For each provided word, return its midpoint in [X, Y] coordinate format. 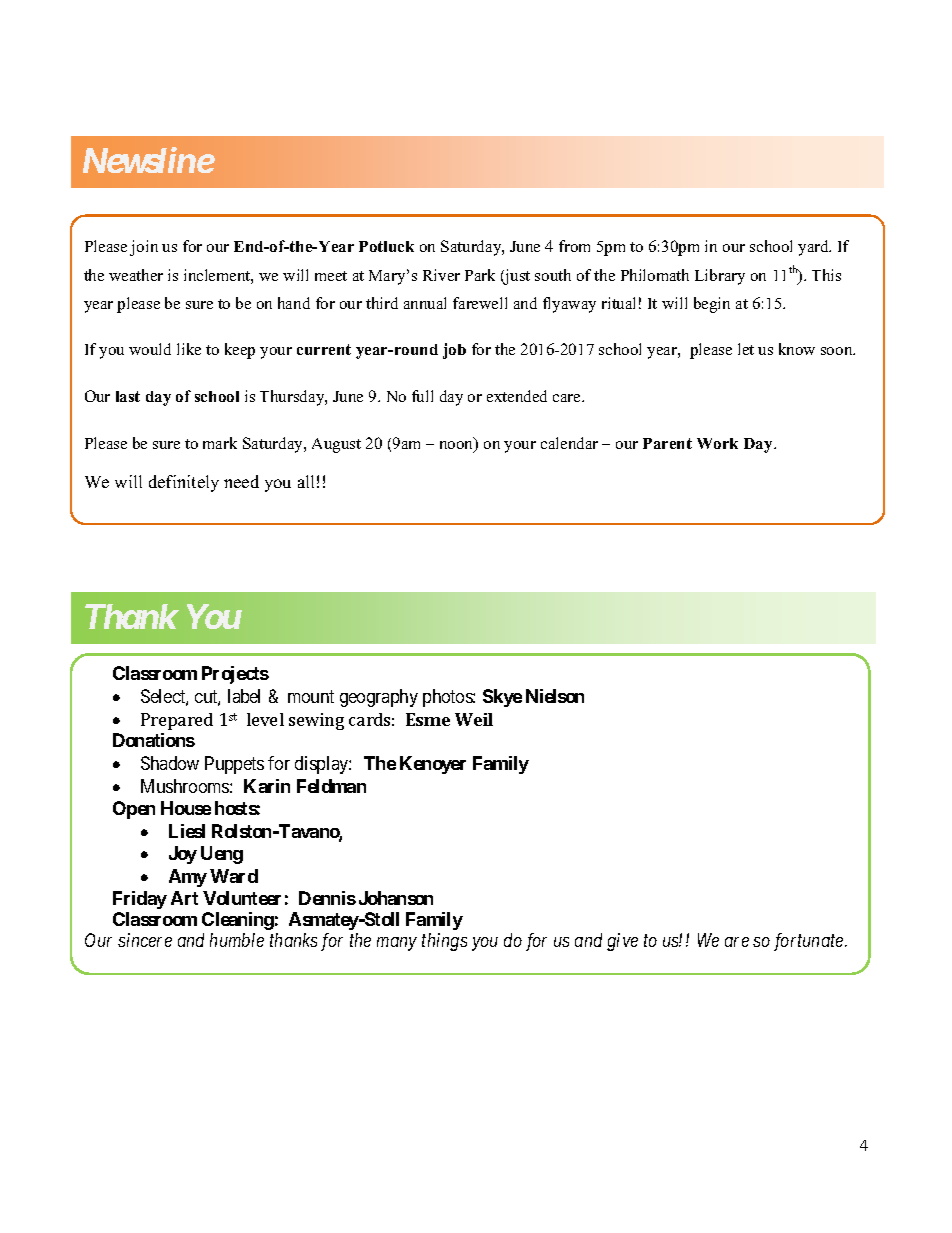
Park [480, 275]
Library [720, 277]
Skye [502, 698]
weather [136, 275]
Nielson [555, 696]
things [444, 942]
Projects [235, 675]
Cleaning [238, 921]
